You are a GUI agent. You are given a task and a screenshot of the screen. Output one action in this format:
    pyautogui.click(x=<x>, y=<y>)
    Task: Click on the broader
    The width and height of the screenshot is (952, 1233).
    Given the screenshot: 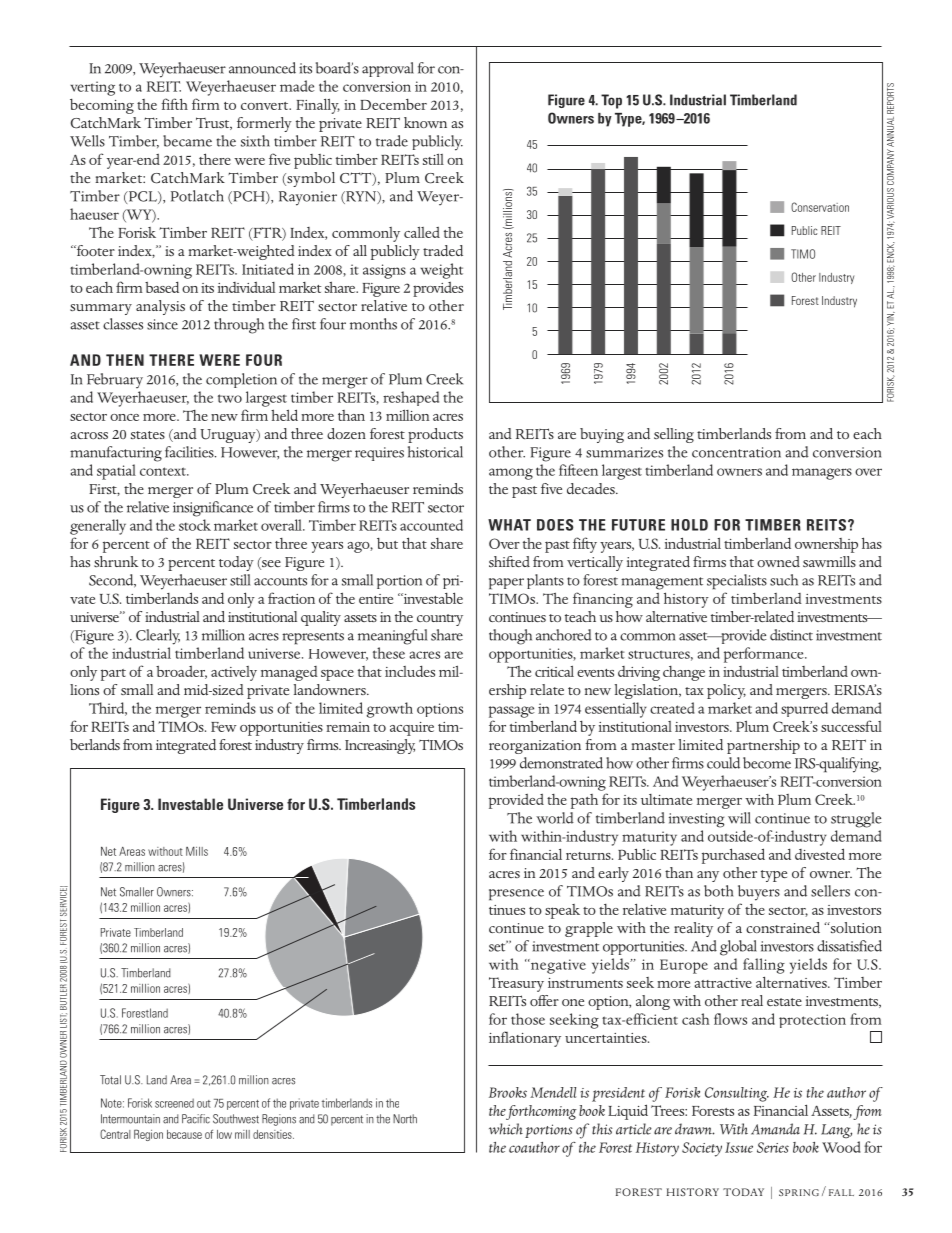 What is the action you would take?
    pyautogui.click(x=181, y=672)
